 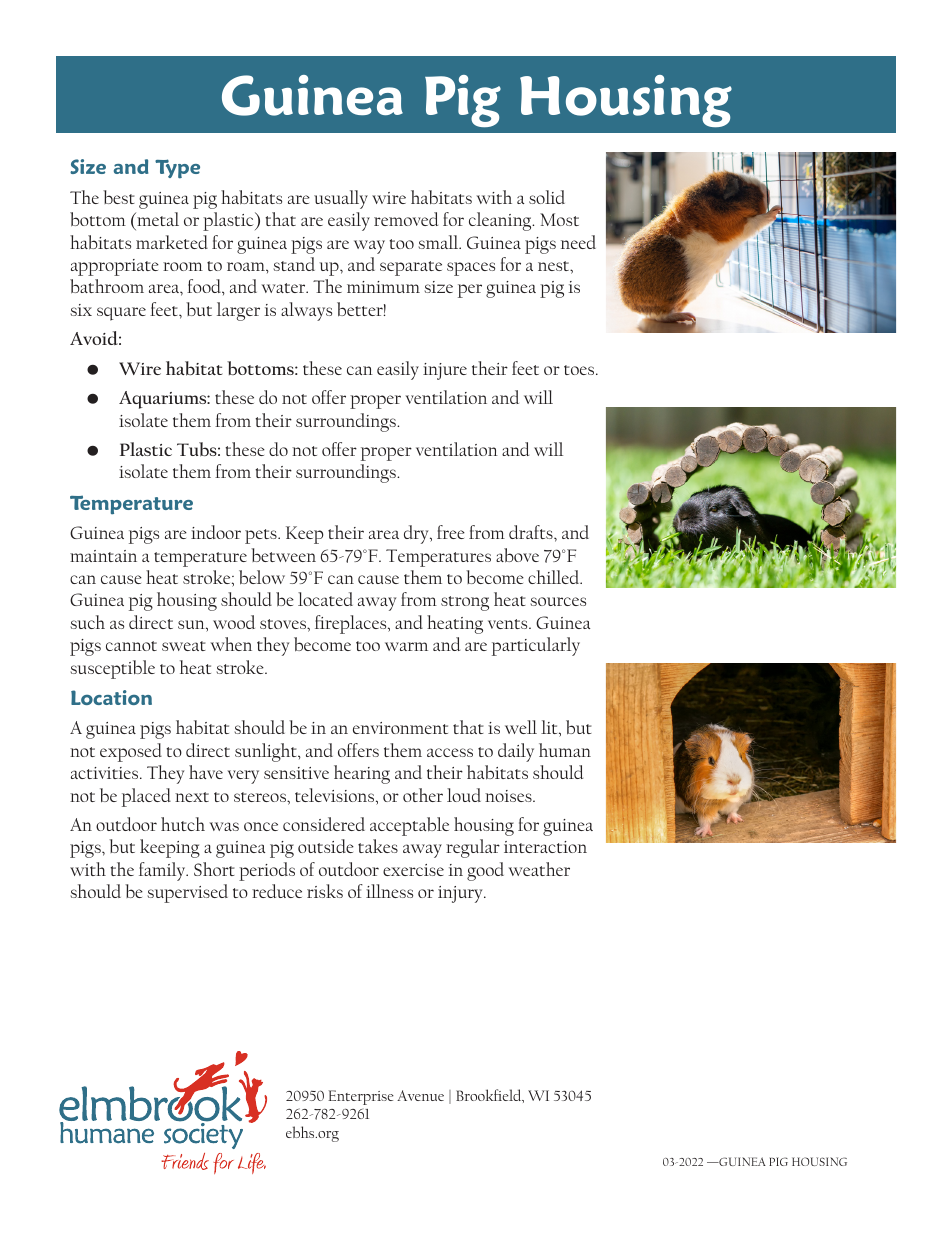 I want to click on cannot, so click(x=131, y=646).
